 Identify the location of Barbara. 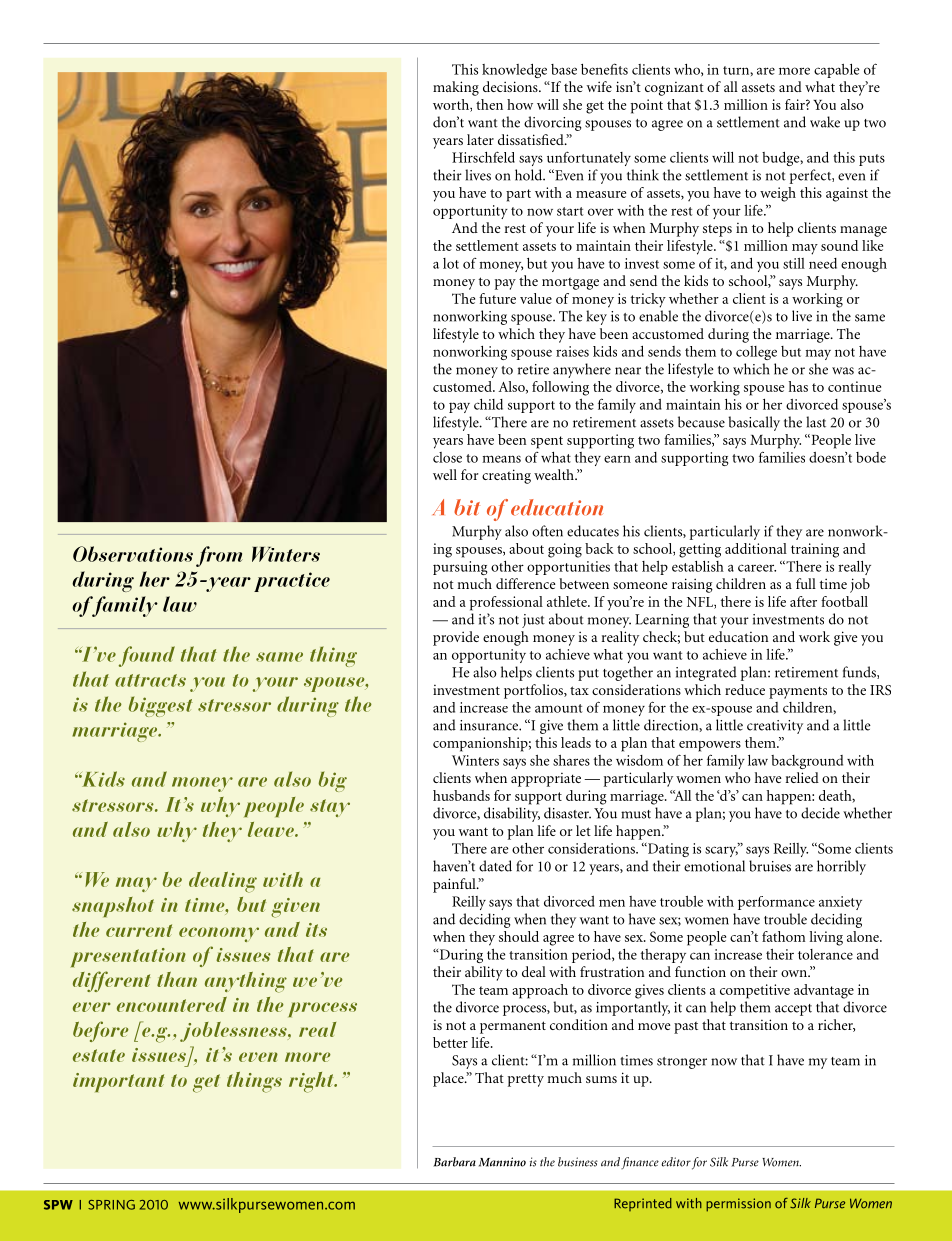
(454, 1162).
